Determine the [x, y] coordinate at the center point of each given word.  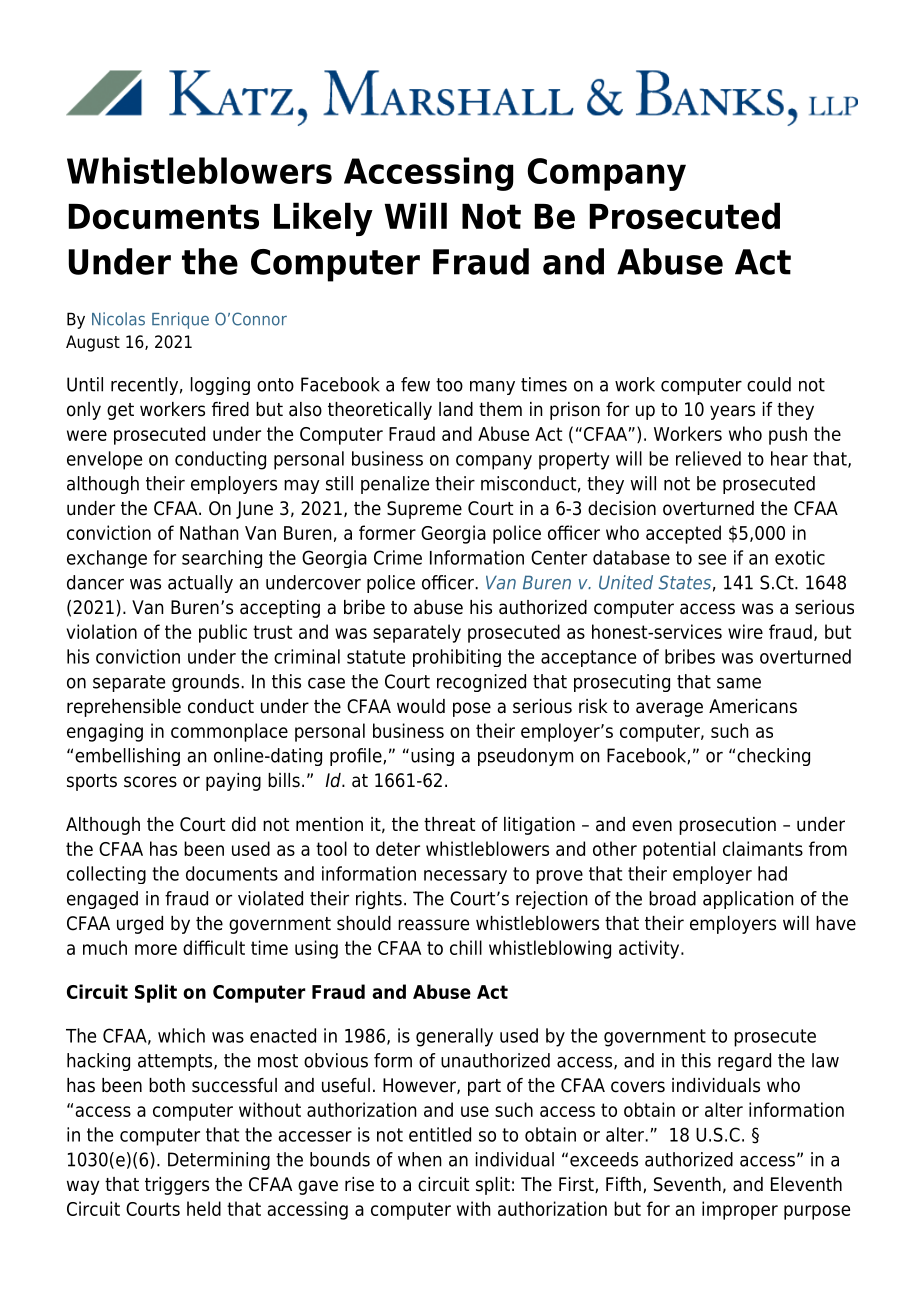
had [772, 873]
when [420, 1159]
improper [740, 1210]
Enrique [180, 320]
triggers [177, 1186]
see [712, 559]
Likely [323, 219]
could [769, 384]
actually [200, 584]
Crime [398, 557]
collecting [106, 875]
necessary [465, 877]
